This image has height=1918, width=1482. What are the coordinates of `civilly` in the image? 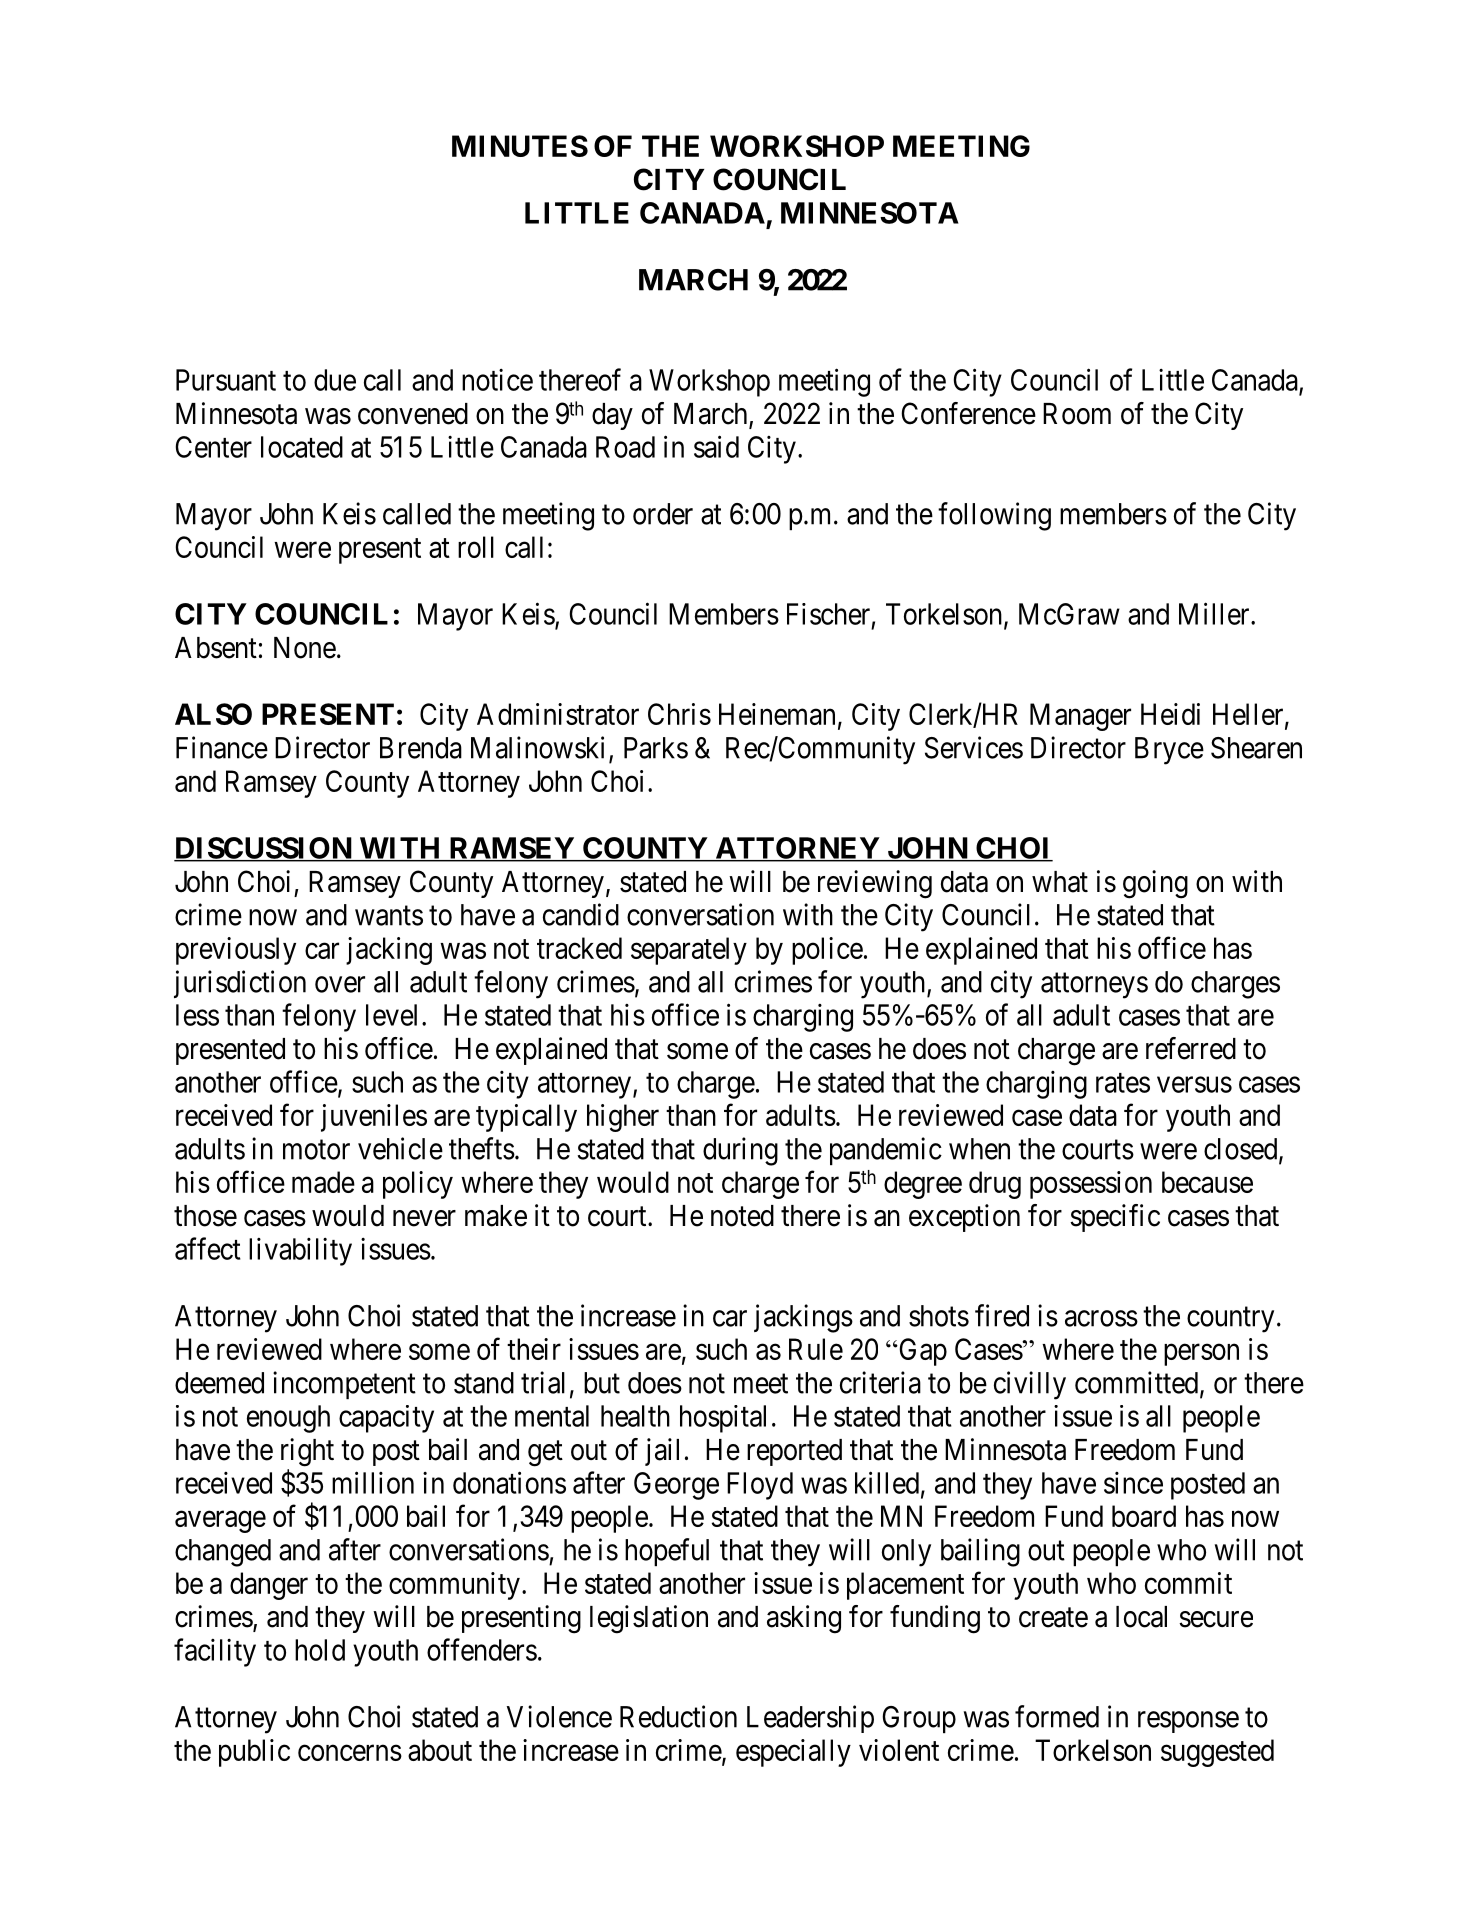 It's located at (1030, 1385).
